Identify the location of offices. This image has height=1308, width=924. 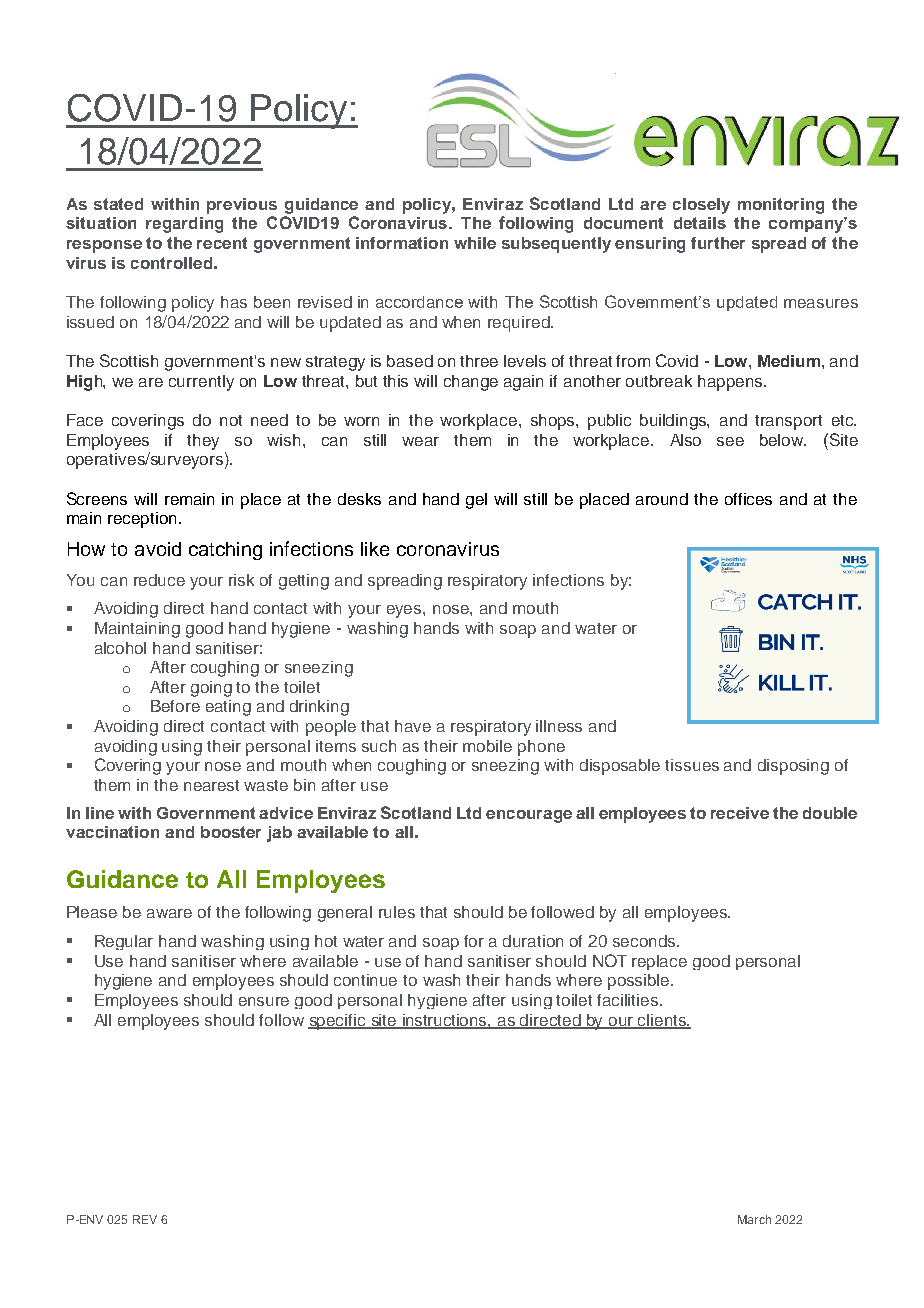
(748, 499).
